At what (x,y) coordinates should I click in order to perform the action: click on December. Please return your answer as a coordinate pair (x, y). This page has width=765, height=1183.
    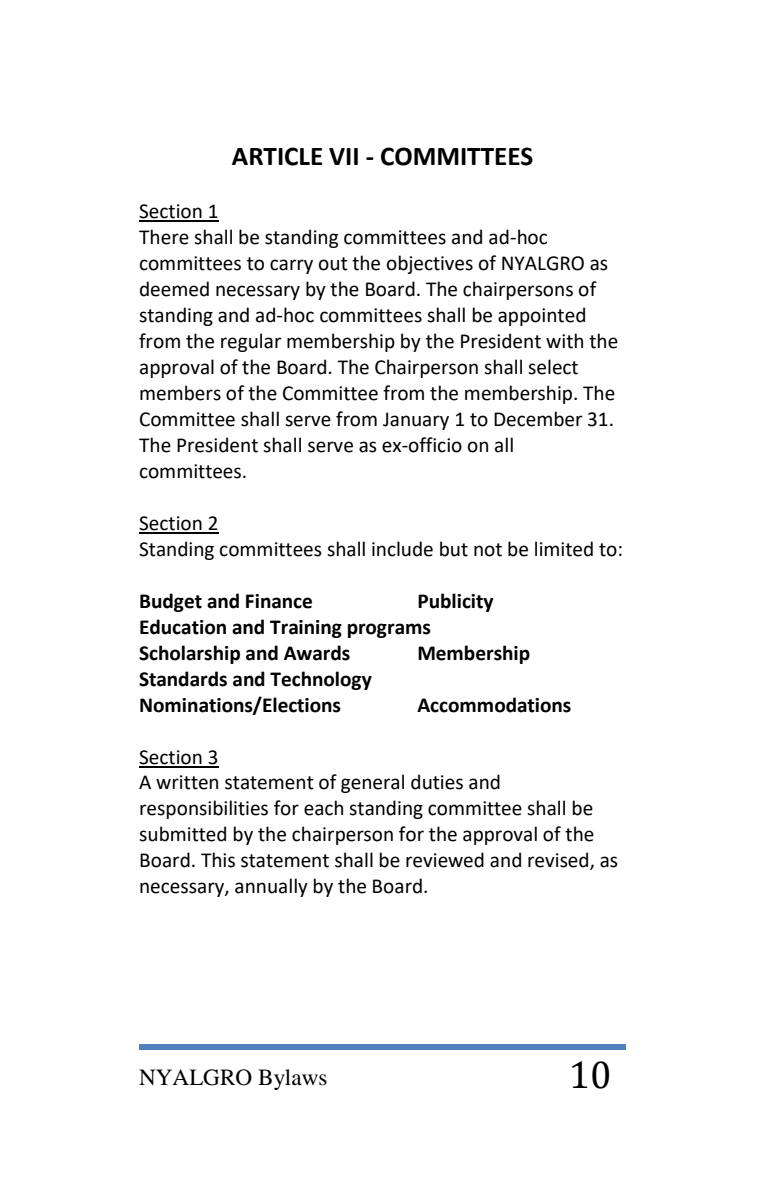
    Looking at the image, I should click on (538, 419).
